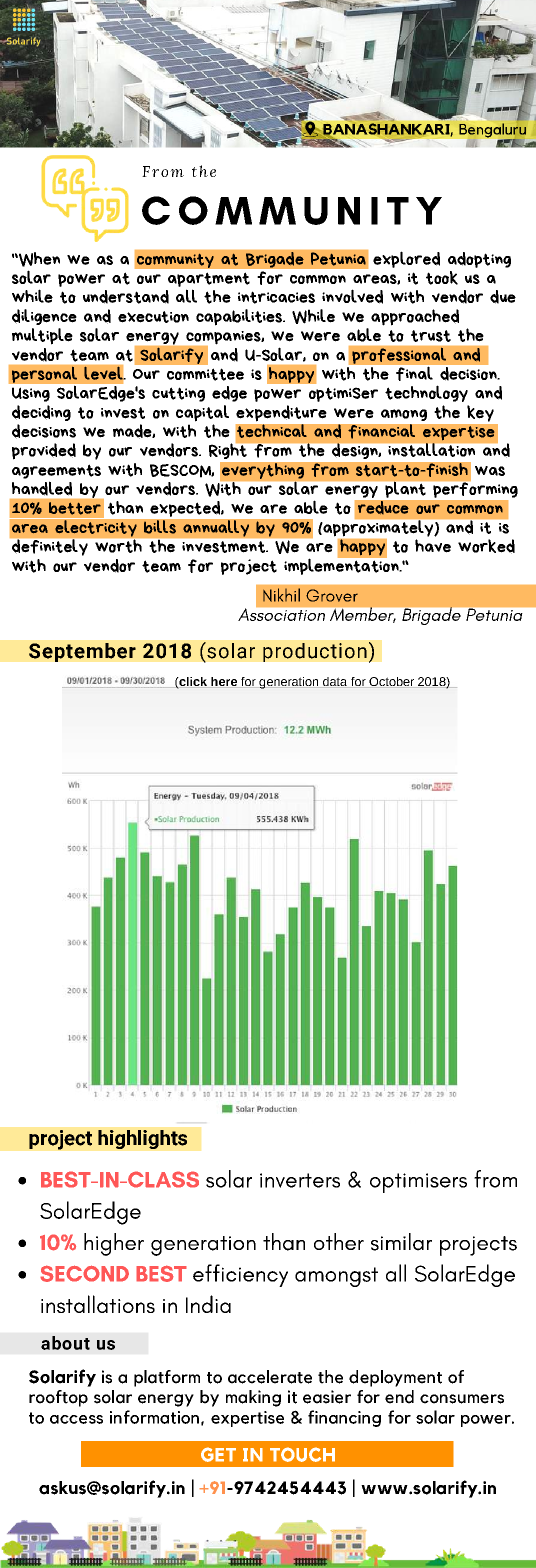  I want to click on access, so click(76, 1419).
